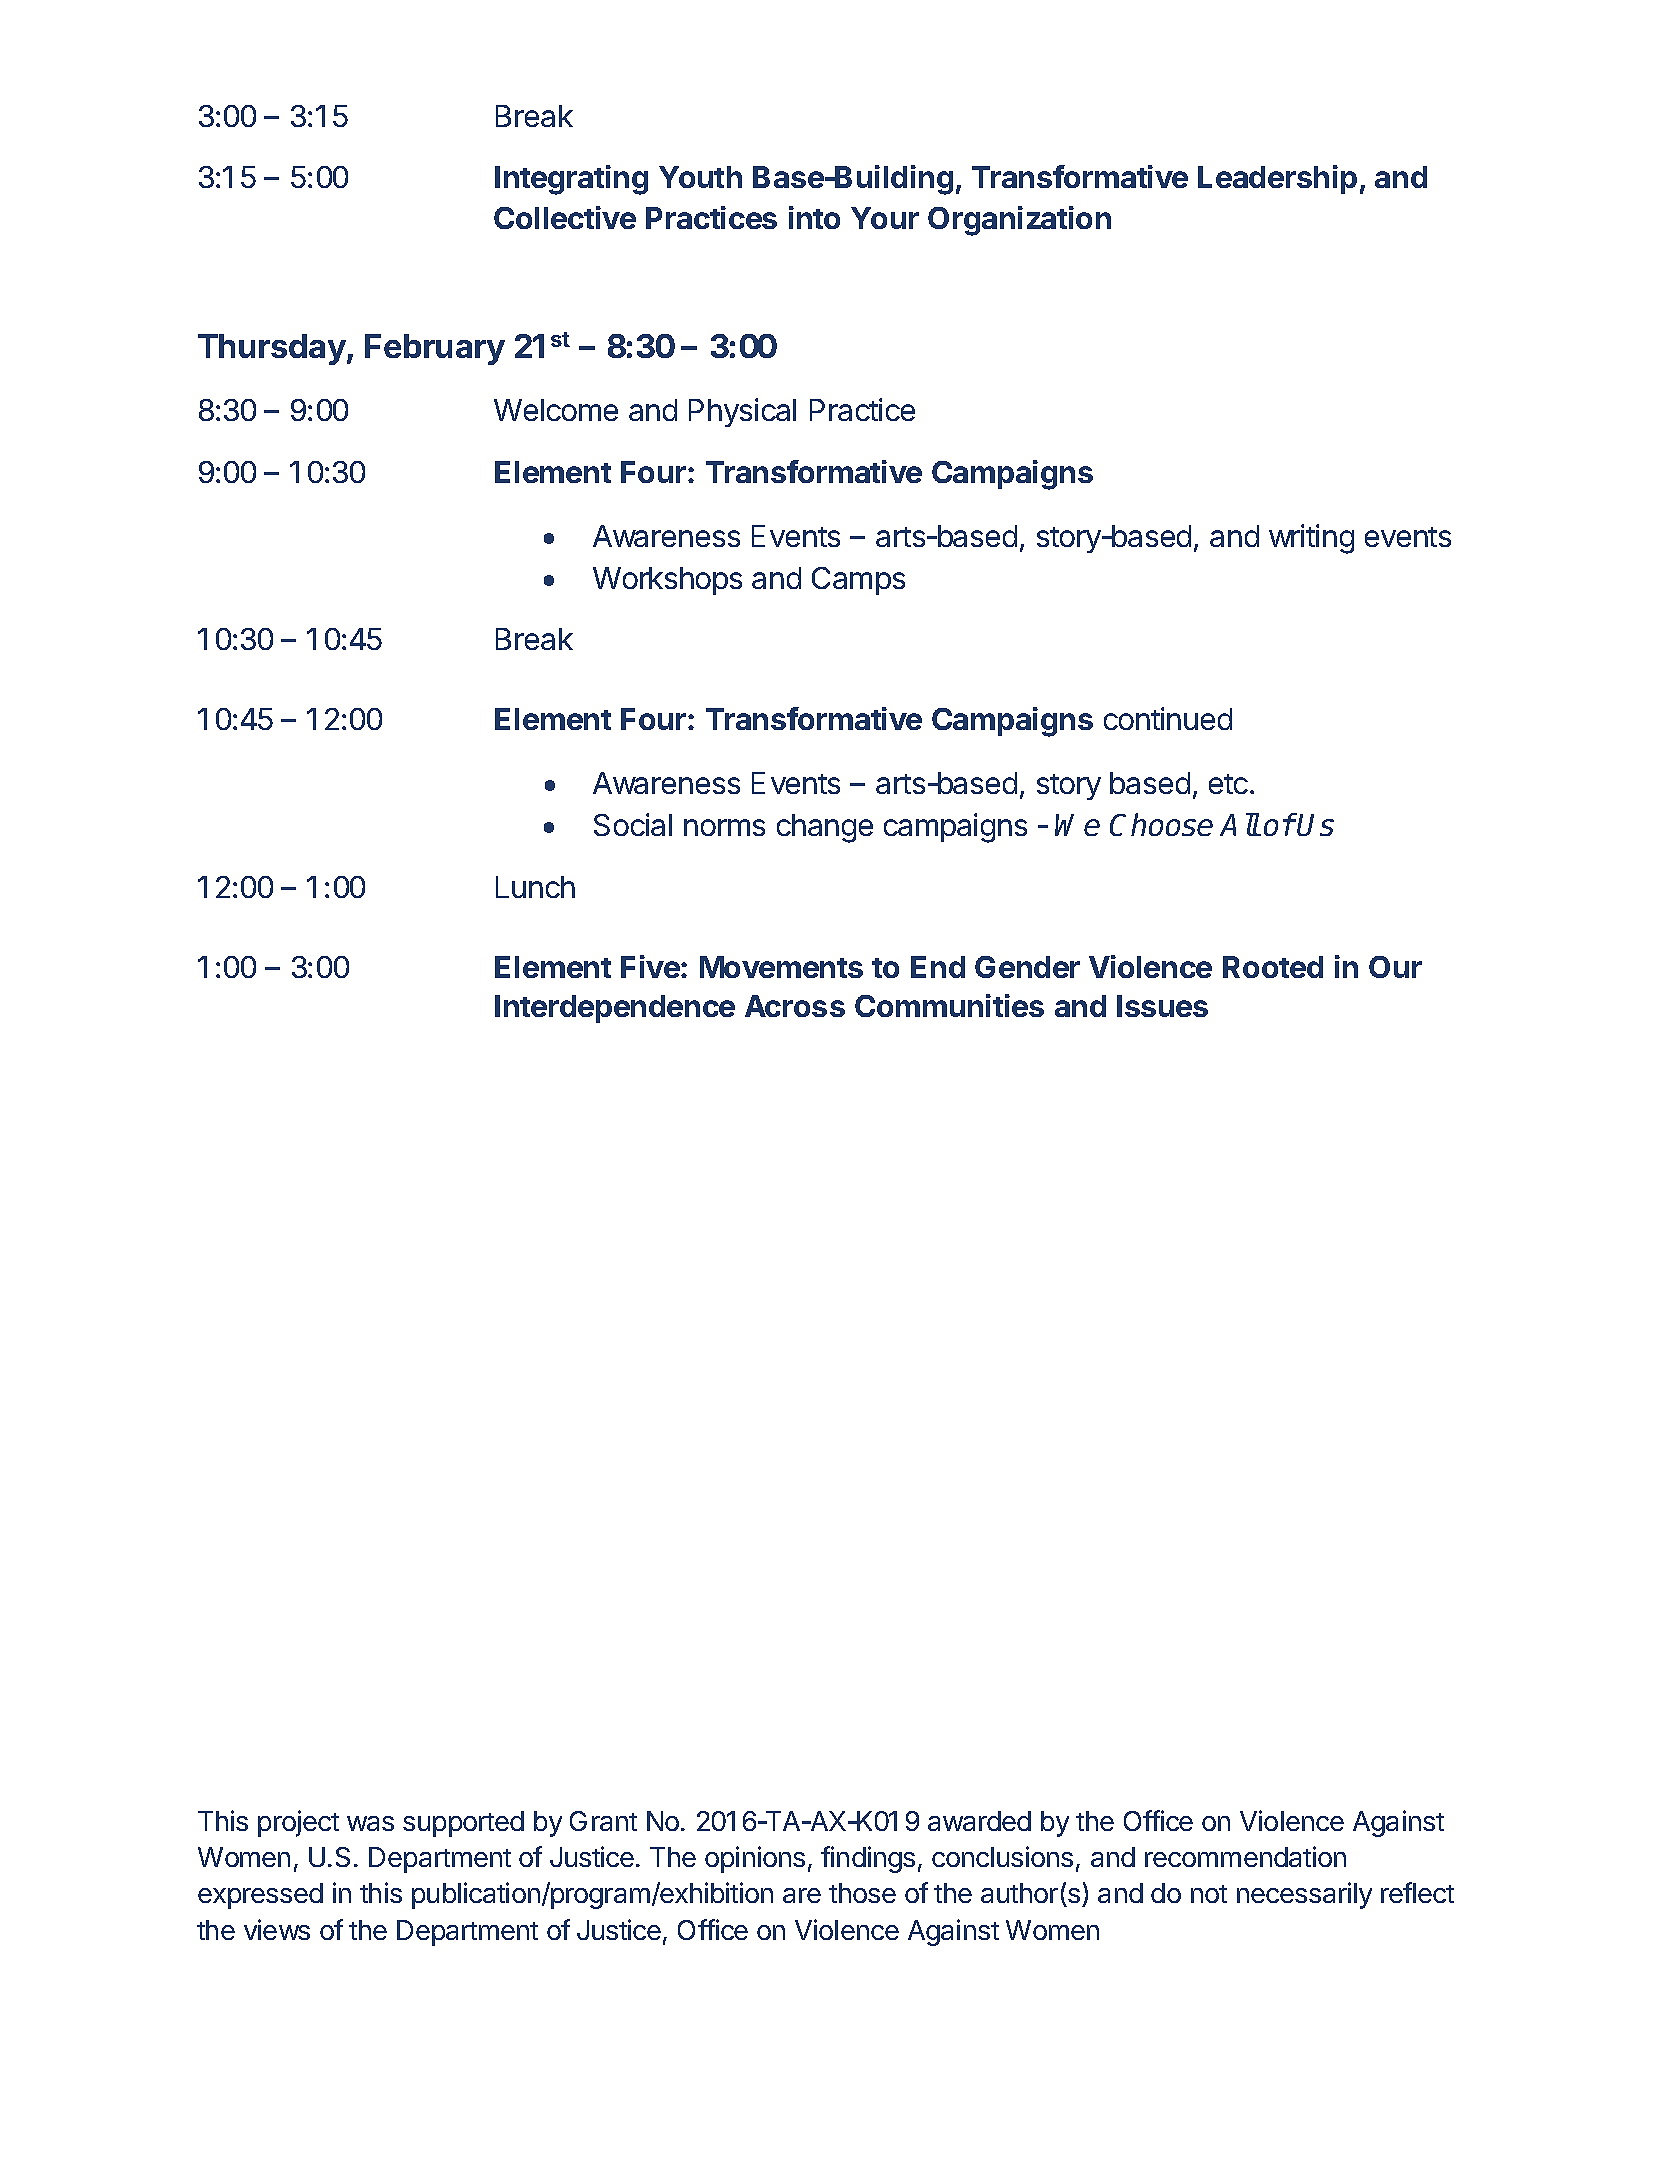 This image has height=2172, width=1678. Describe the element at coordinates (370, 1823) in the image. I see `was` at that location.
